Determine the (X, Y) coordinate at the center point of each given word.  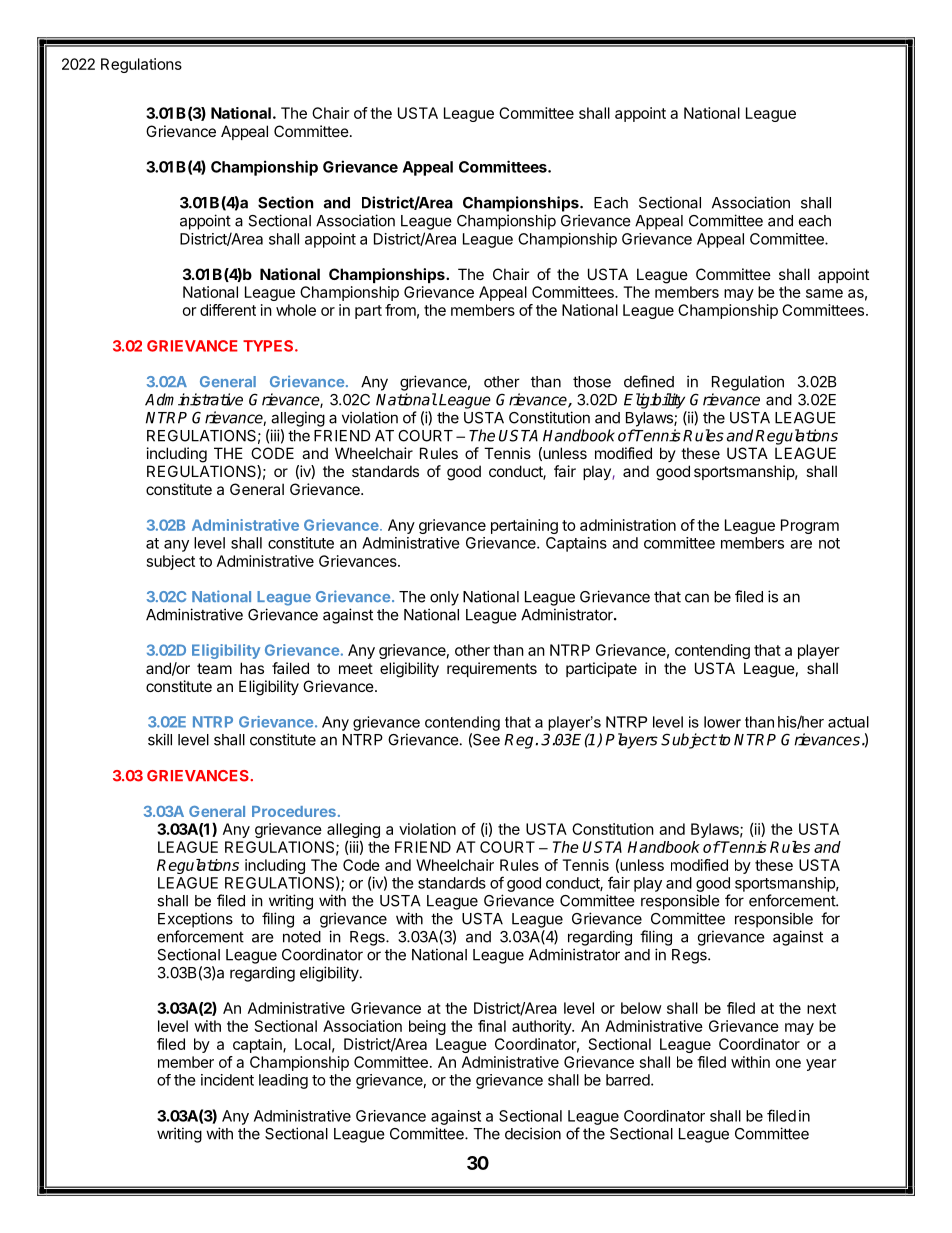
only (444, 598)
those (592, 382)
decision (533, 1133)
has (252, 668)
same (824, 293)
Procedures (294, 811)
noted (302, 937)
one (788, 1063)
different (228, 310)
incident (227, 1080)
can (697, 598)
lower (722, 722)
